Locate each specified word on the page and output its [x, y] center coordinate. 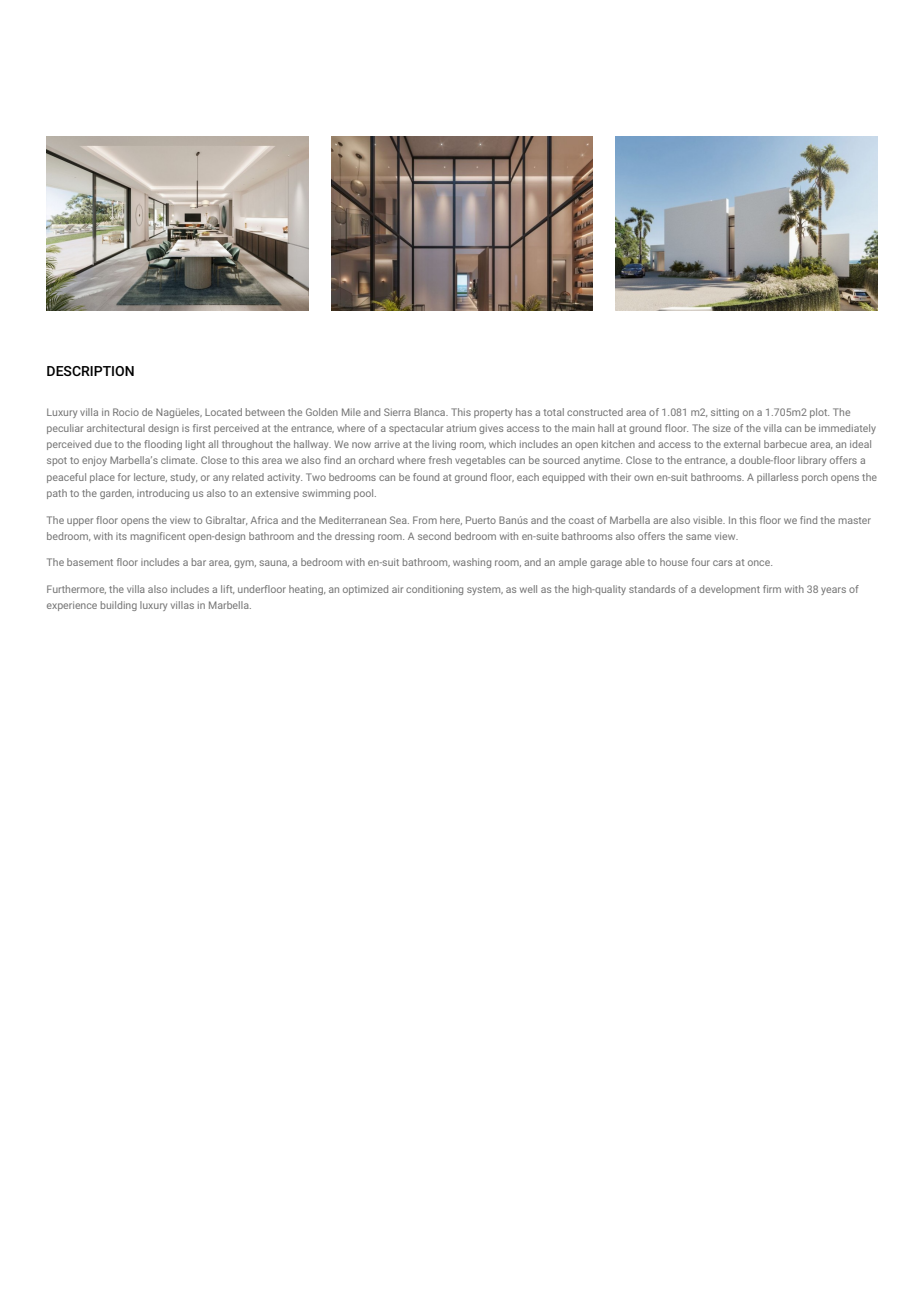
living [444, 445]
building [119, 606]
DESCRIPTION [90, 371]
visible [709, 520]
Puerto [481, 520]
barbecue [785, 444]
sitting [725, 413]
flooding [163, 445]
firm [772, 589]
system [485, 590]
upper [80, 522]
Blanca [431, 412]
